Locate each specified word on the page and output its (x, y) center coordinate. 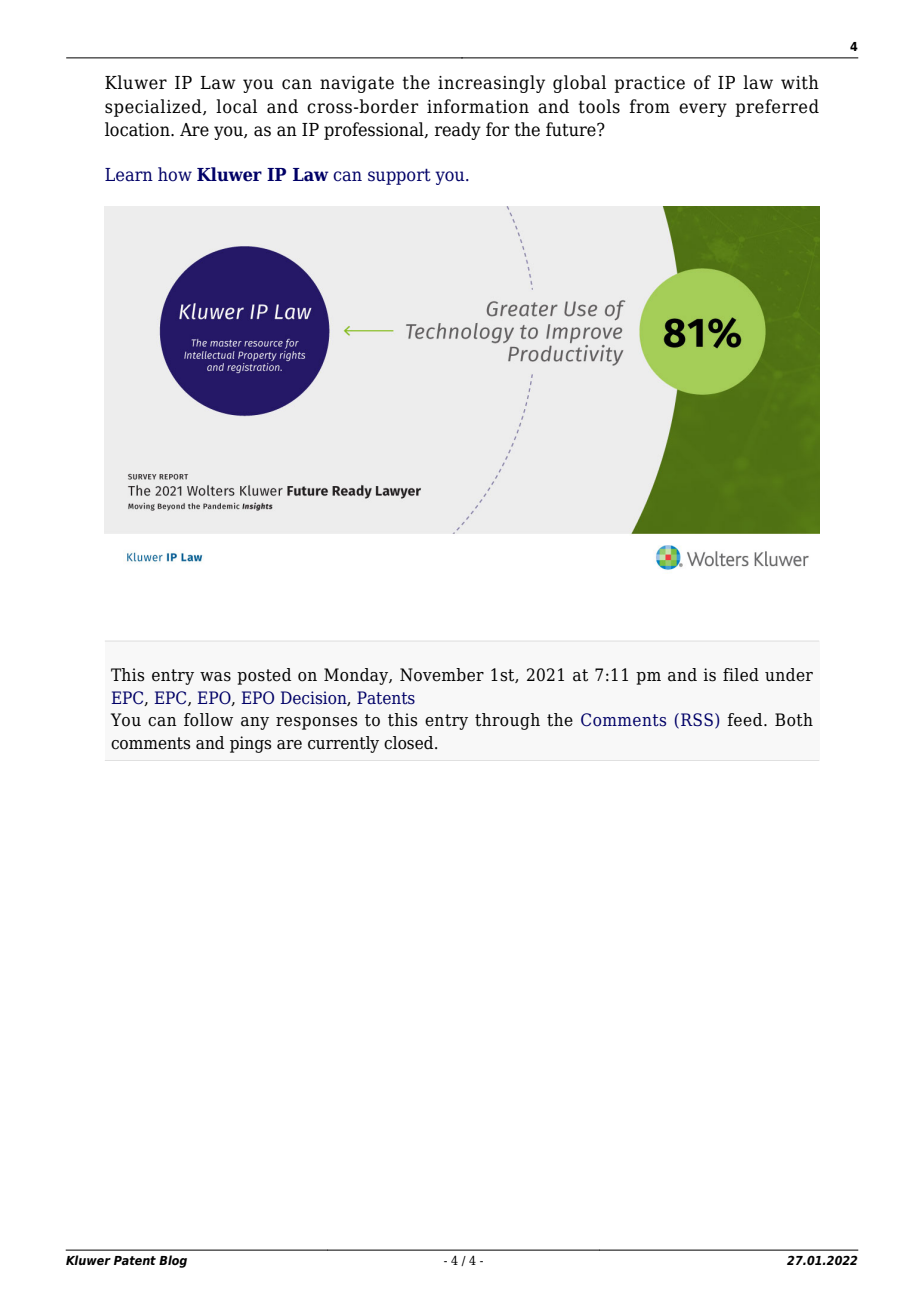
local (236, 106)
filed (741, 675)
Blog (173, 1261)
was (215, 677)
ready (458, 131)
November (442, 675)
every (703, 110)
